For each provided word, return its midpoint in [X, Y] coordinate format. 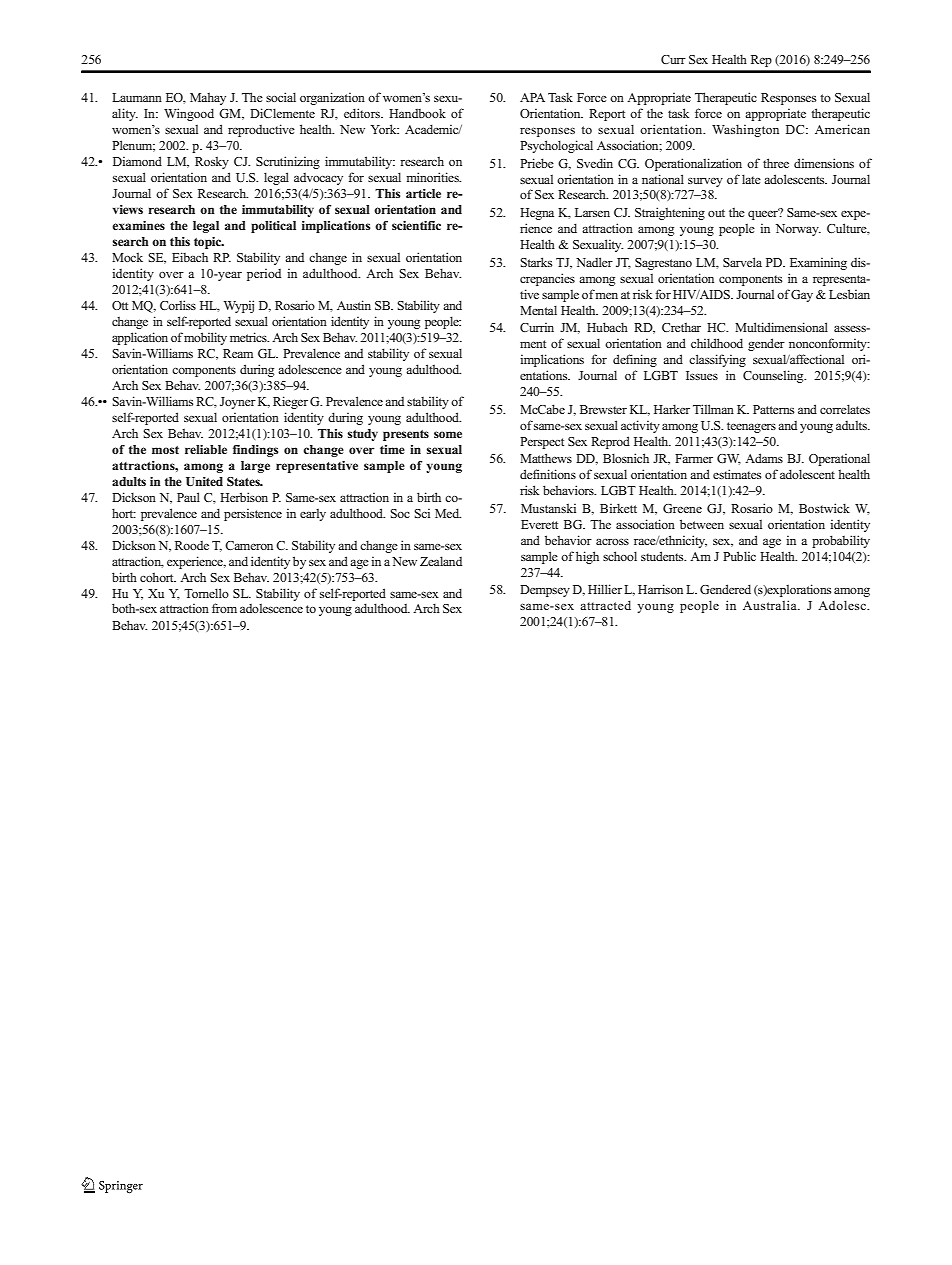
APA [532, 97]
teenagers [751, 427]
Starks [536, 262]
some [448, 434]
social [281, 97]
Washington [745, 130]
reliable [206, 449]
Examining [818, 264]
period [264, 275]
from [224, 608]
